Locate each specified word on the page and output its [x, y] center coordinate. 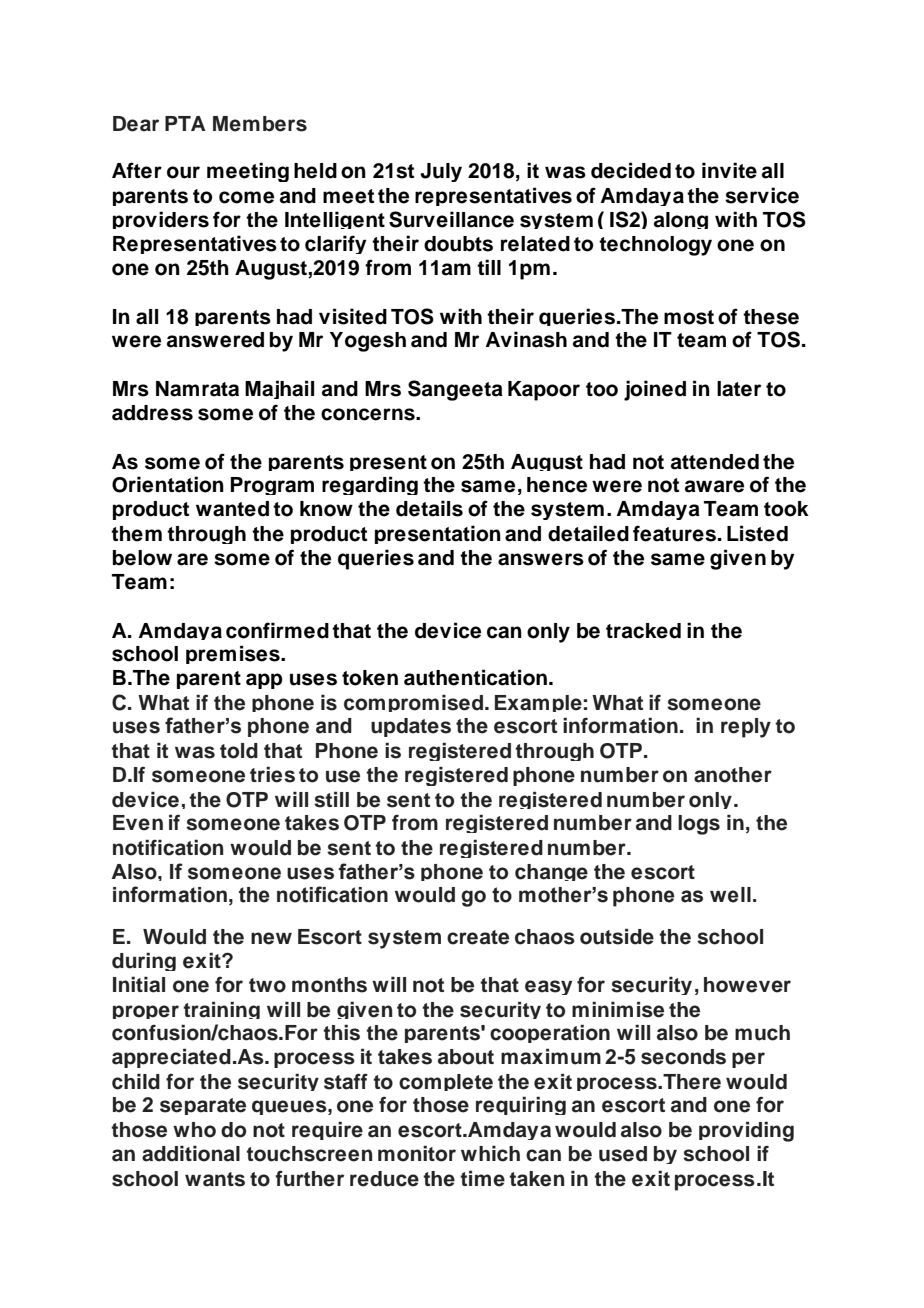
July [441, 172]
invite [729, 170]
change [551, 872]
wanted [232, 509]
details [429, 508]
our [183, 172]
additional [191, 1153]
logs [699, 825]
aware [714, 486]
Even [138, 823]
